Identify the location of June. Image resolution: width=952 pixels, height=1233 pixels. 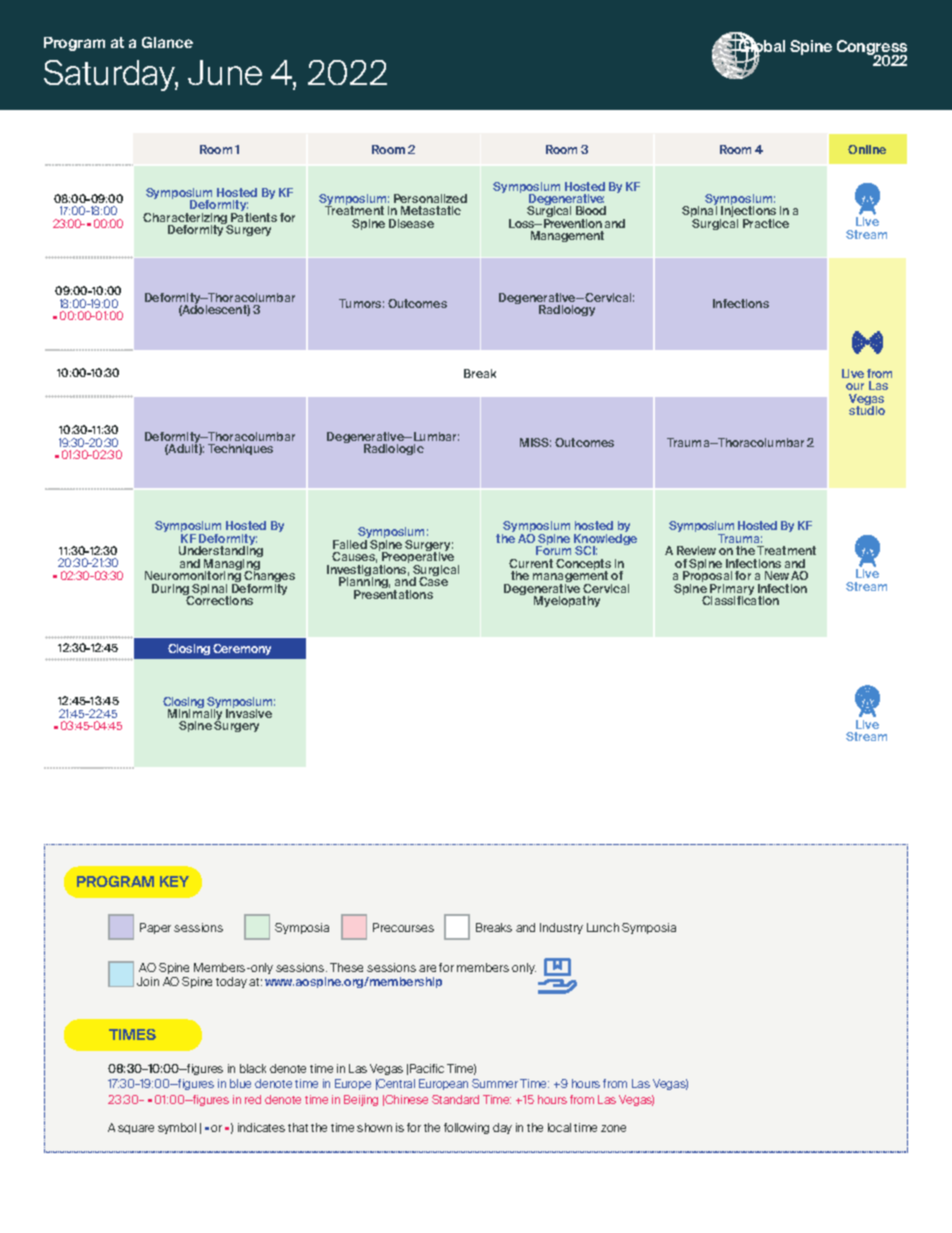
(225, 72).
